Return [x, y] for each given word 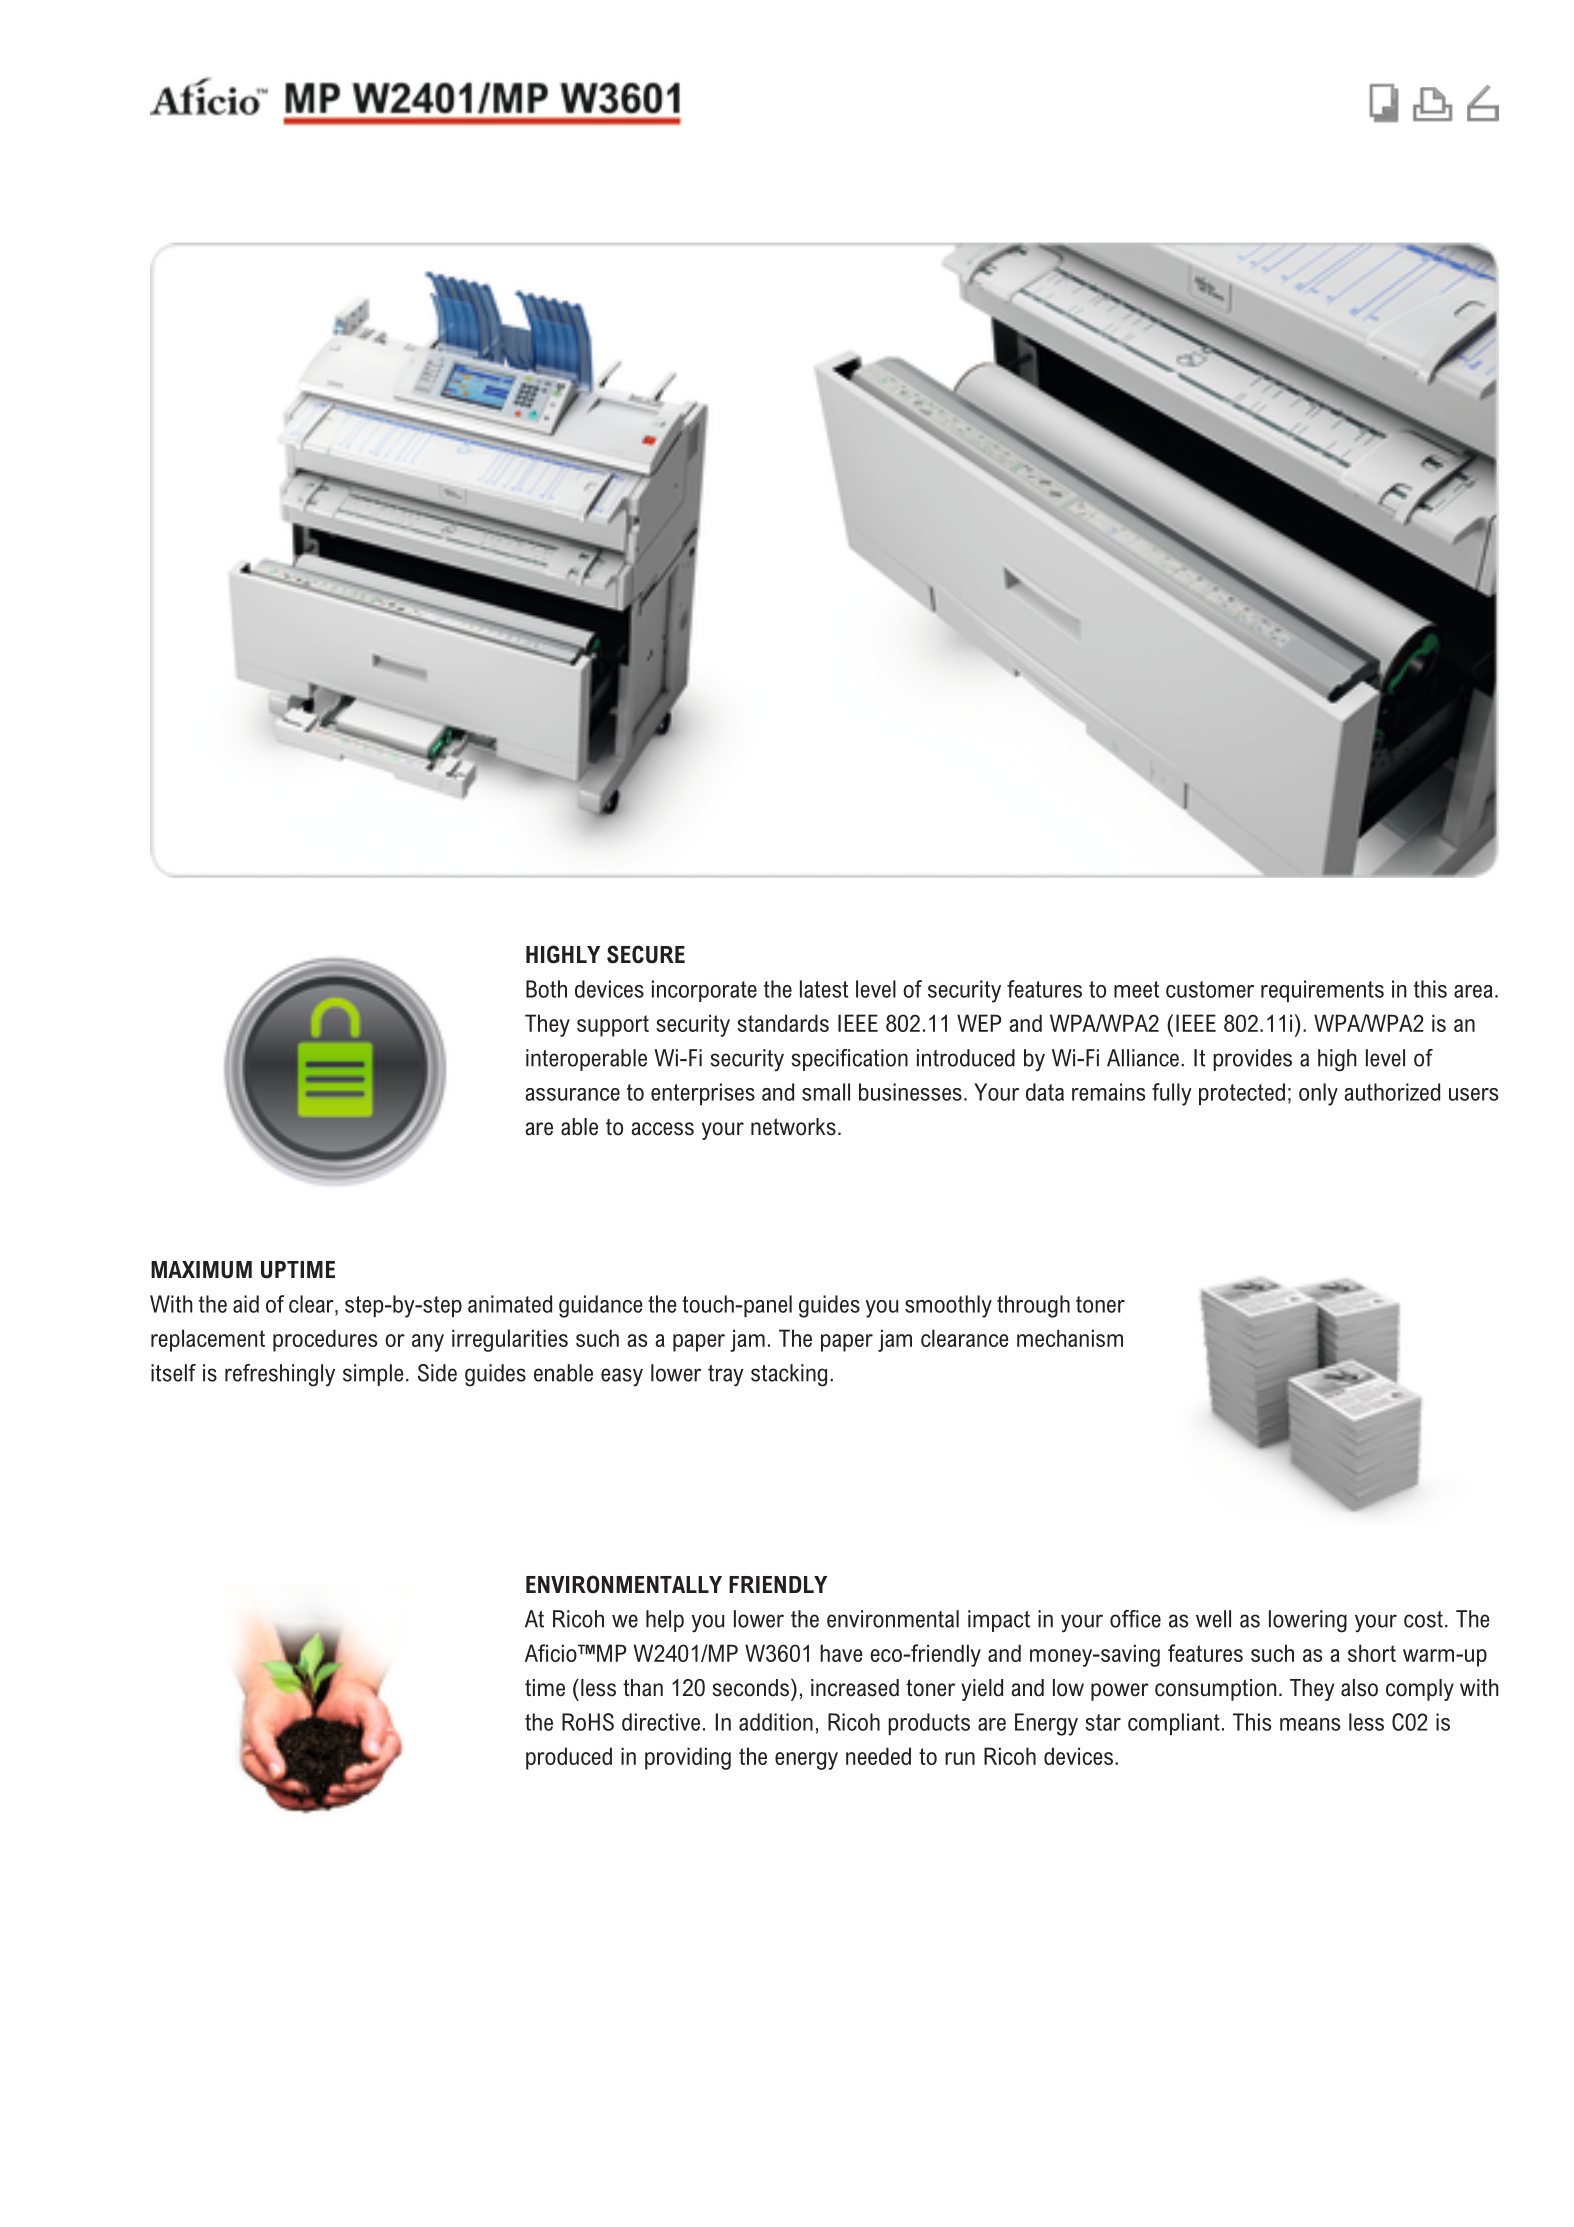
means [1310, 1724]
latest [824, 989]
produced [569, 1758]
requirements [1322, 991]
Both [546, 989]
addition [776, 1722]
